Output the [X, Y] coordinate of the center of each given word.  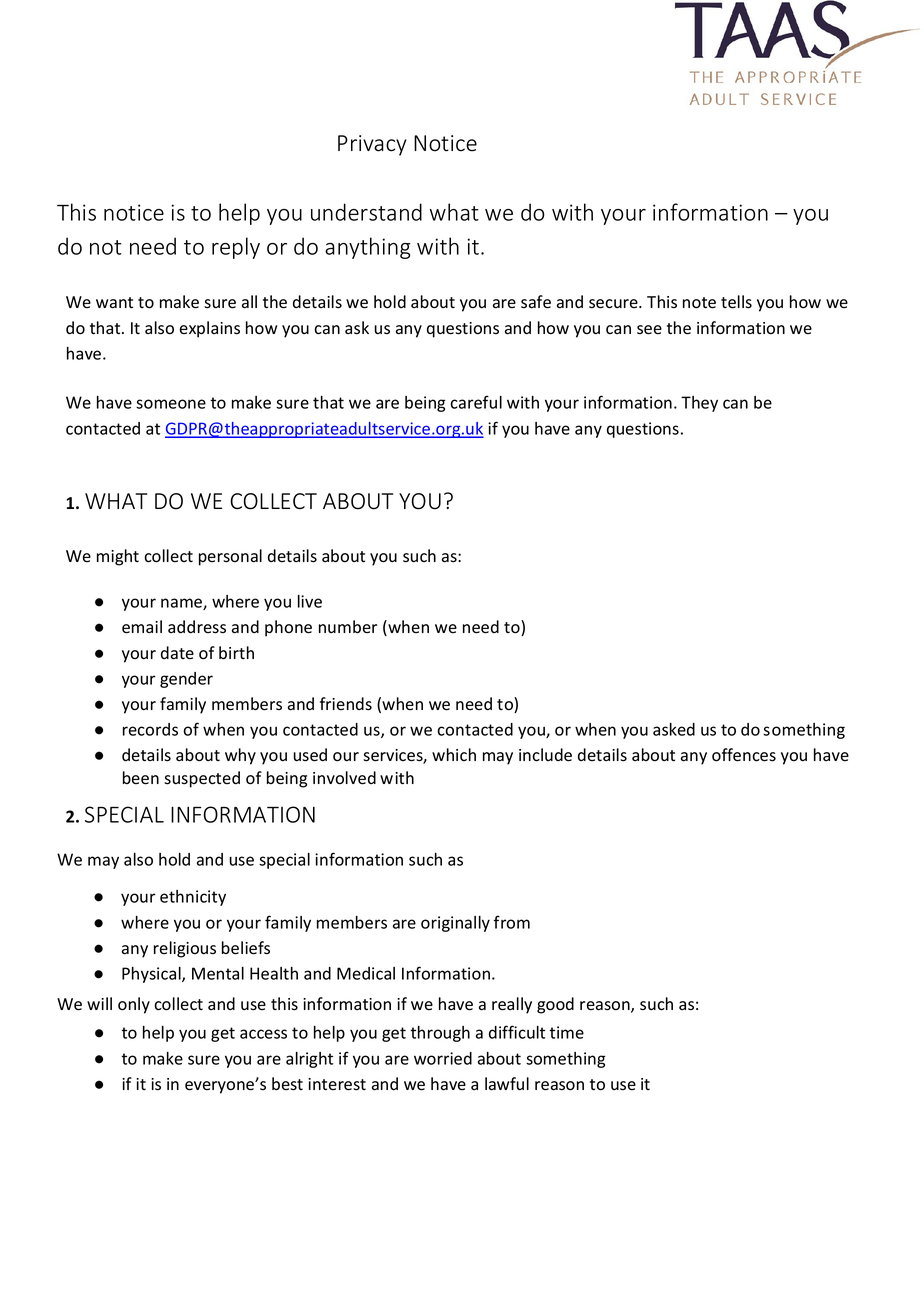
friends [346, 704]
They [699, 404]
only [134, 1005]
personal [230, 557]
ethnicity [193, 898]
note [699, 303]
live [310, 601]
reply [236, 248]
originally [455, 924]
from [512, 922]
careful [476, 402]
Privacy [372, 145]
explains [210, 329]
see [649, 330]
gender [186, 680]
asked [674, 729]
